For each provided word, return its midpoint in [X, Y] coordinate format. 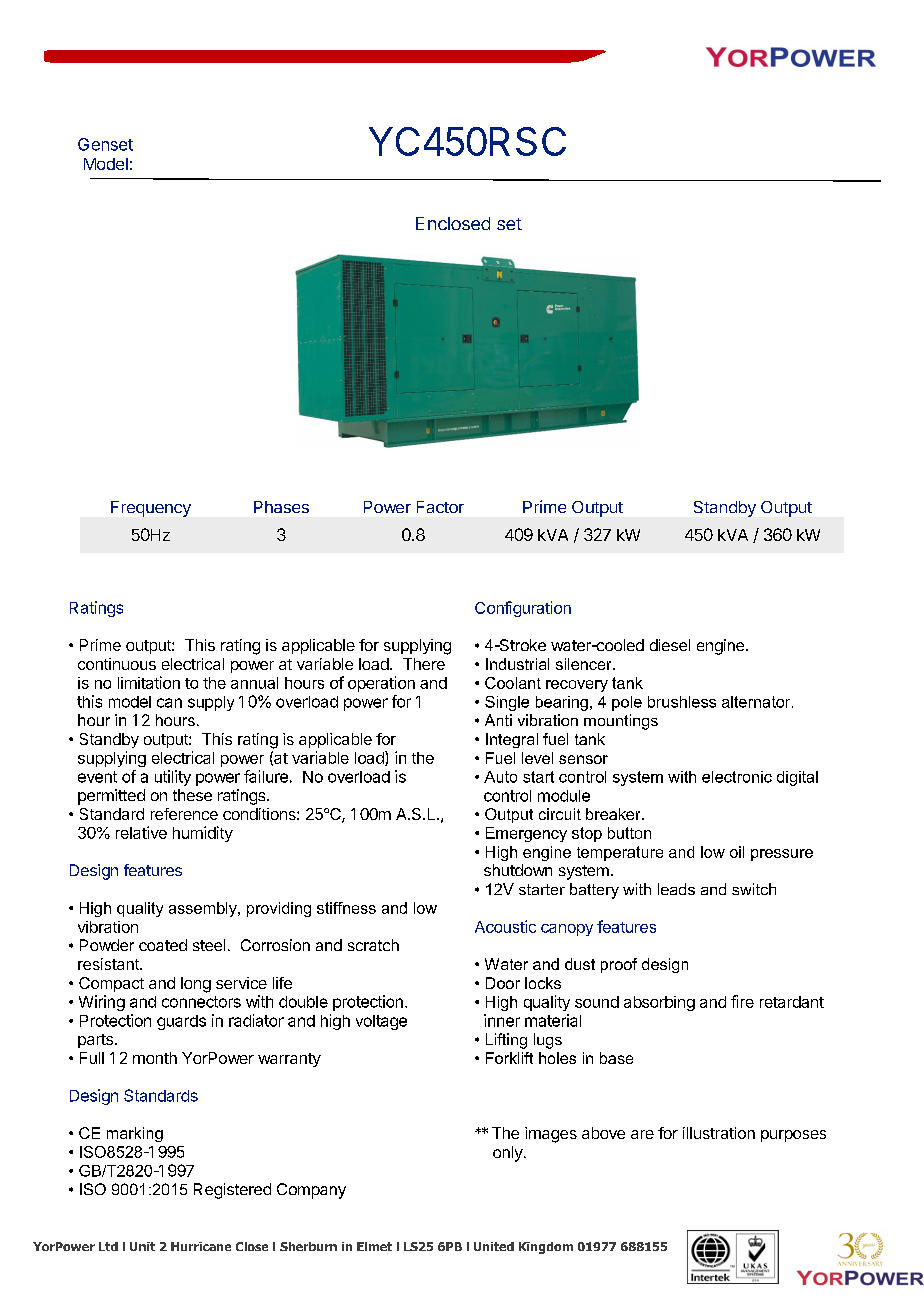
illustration [719, 1133]
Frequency [151, 509]
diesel [670, 645]
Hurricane [201, 1246]
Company [311, 1191]
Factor [440, 507]
